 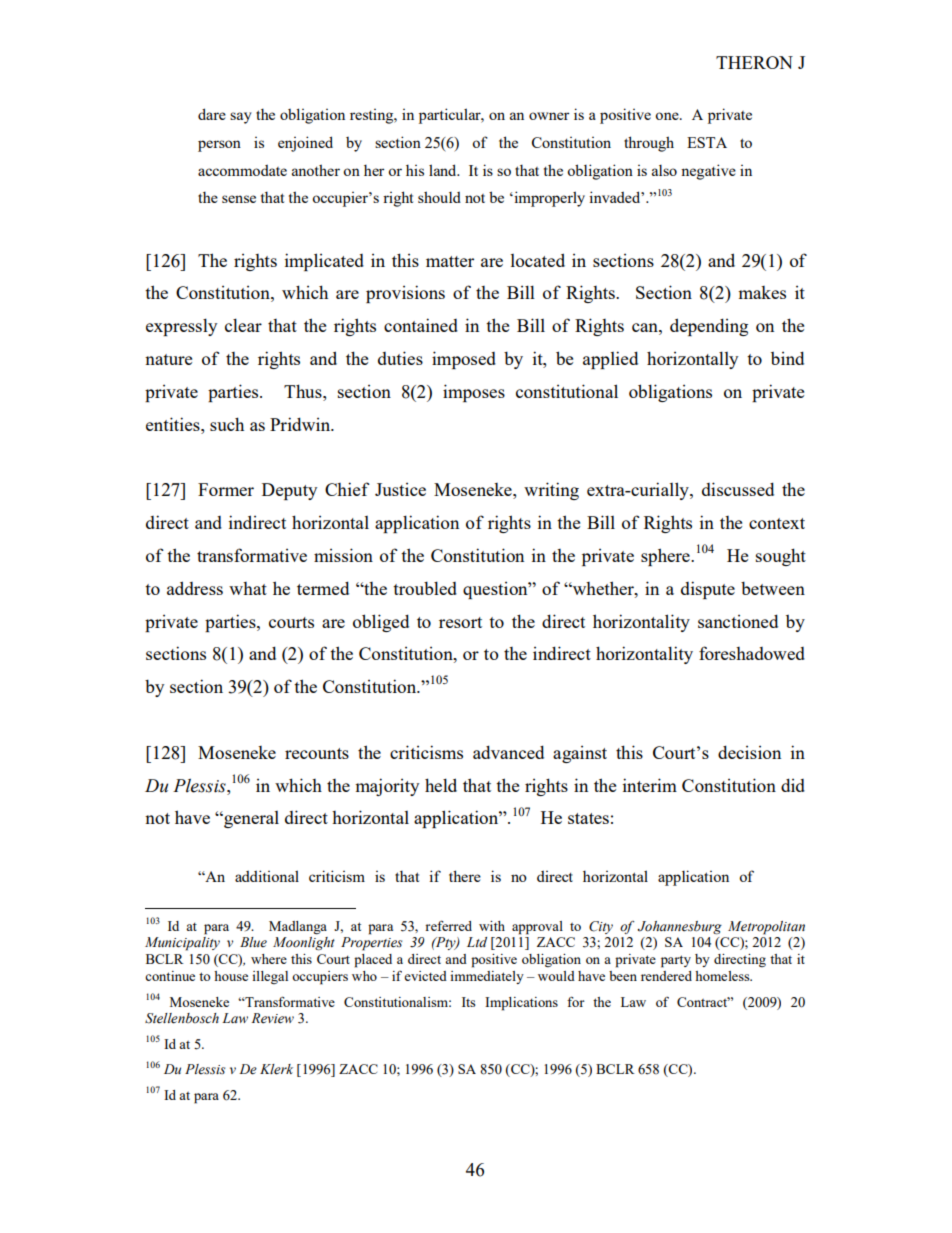 What do you see at coordinates (212, 114) in the screenshot?
I see `dare` at bounding box center [212, 114].
